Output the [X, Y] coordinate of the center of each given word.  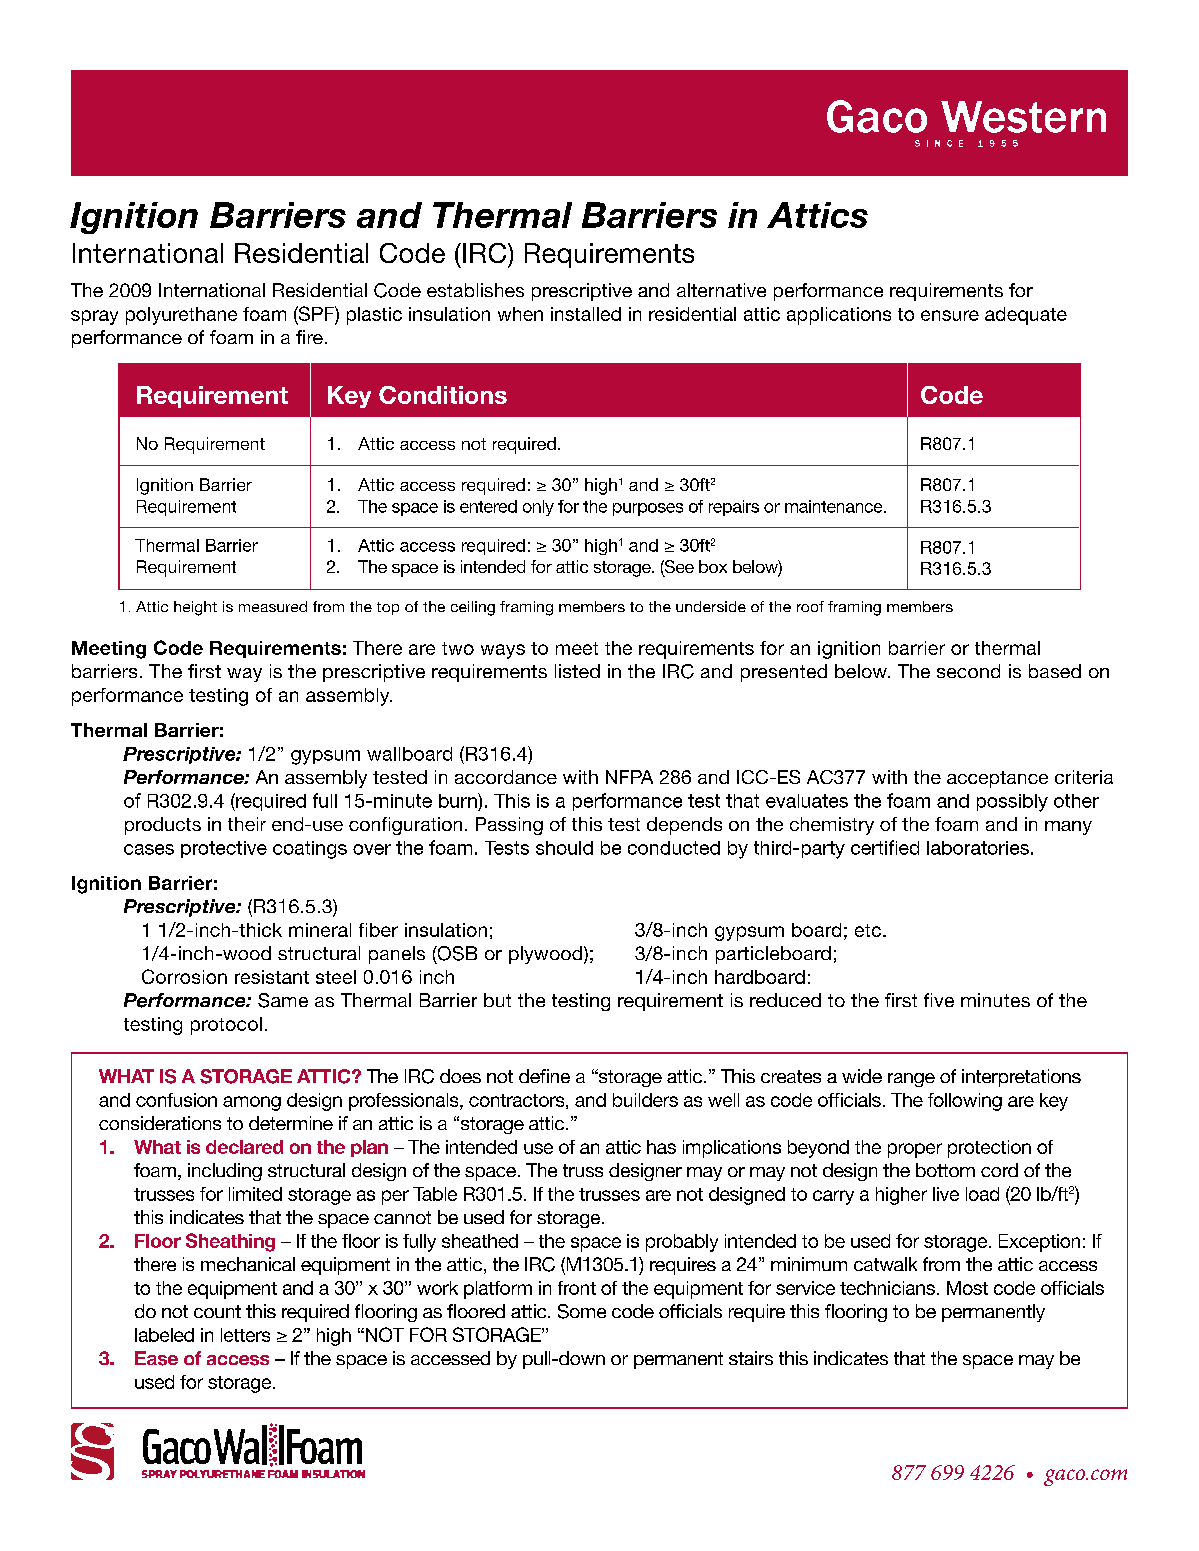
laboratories [978, 848]
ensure [950, 315]
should [564, 848]
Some [582, 1311]
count [217, 1311]
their [247, 824]
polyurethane [181, 316]
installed [586, 314]
